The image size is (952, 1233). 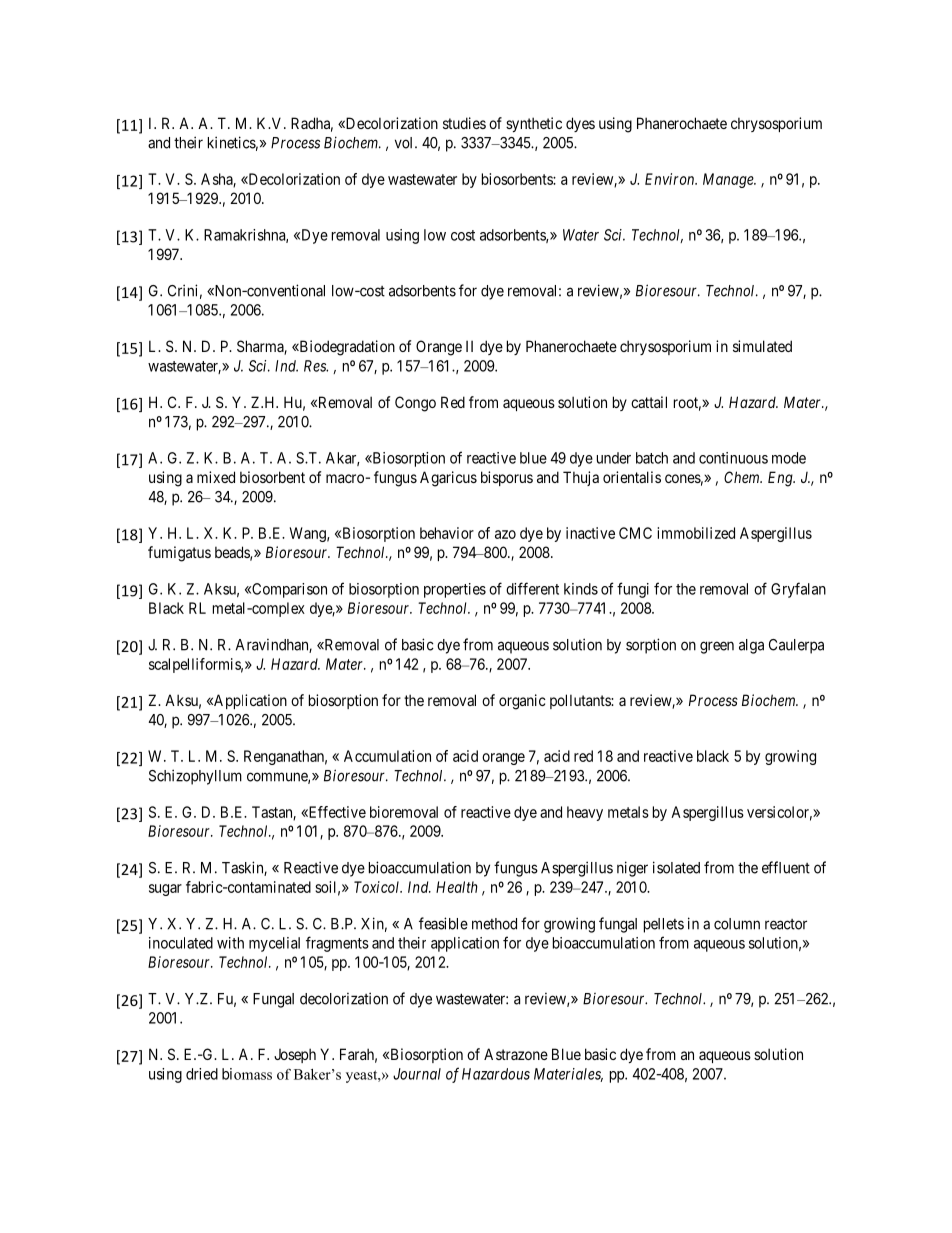 What do you see at coordinates (216, 477) in the screenshot?
I see `mixed` at bounding box center [216, 477].
